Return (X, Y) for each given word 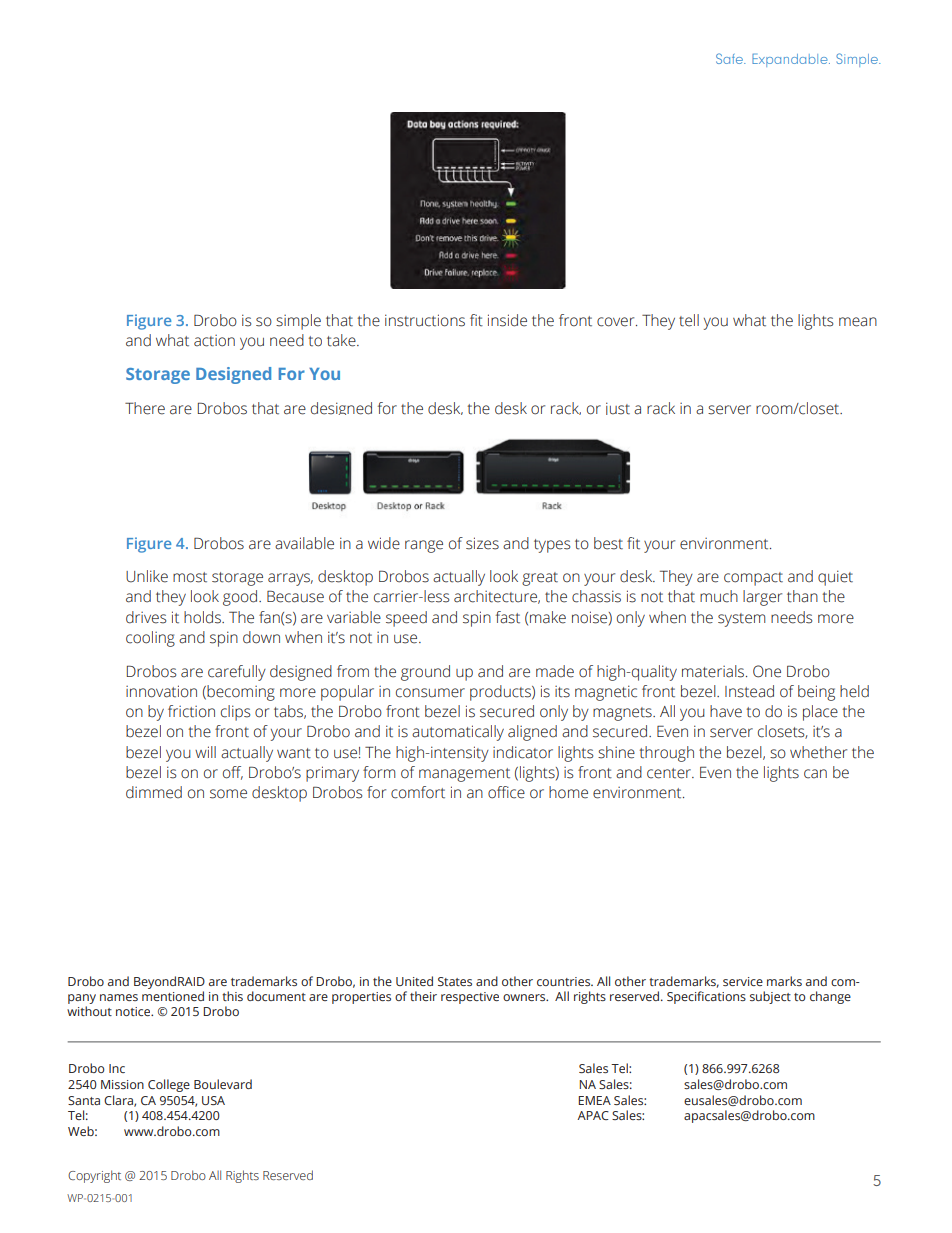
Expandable (791, 60)
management (464, 775)
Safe (730, 58)
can (815, 774)
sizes (482, 543)
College (169, 1085)
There (145, 408)
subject (770, 997)
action (214, 341)
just (618, 408)
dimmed (154, 792)
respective (470, 998)
